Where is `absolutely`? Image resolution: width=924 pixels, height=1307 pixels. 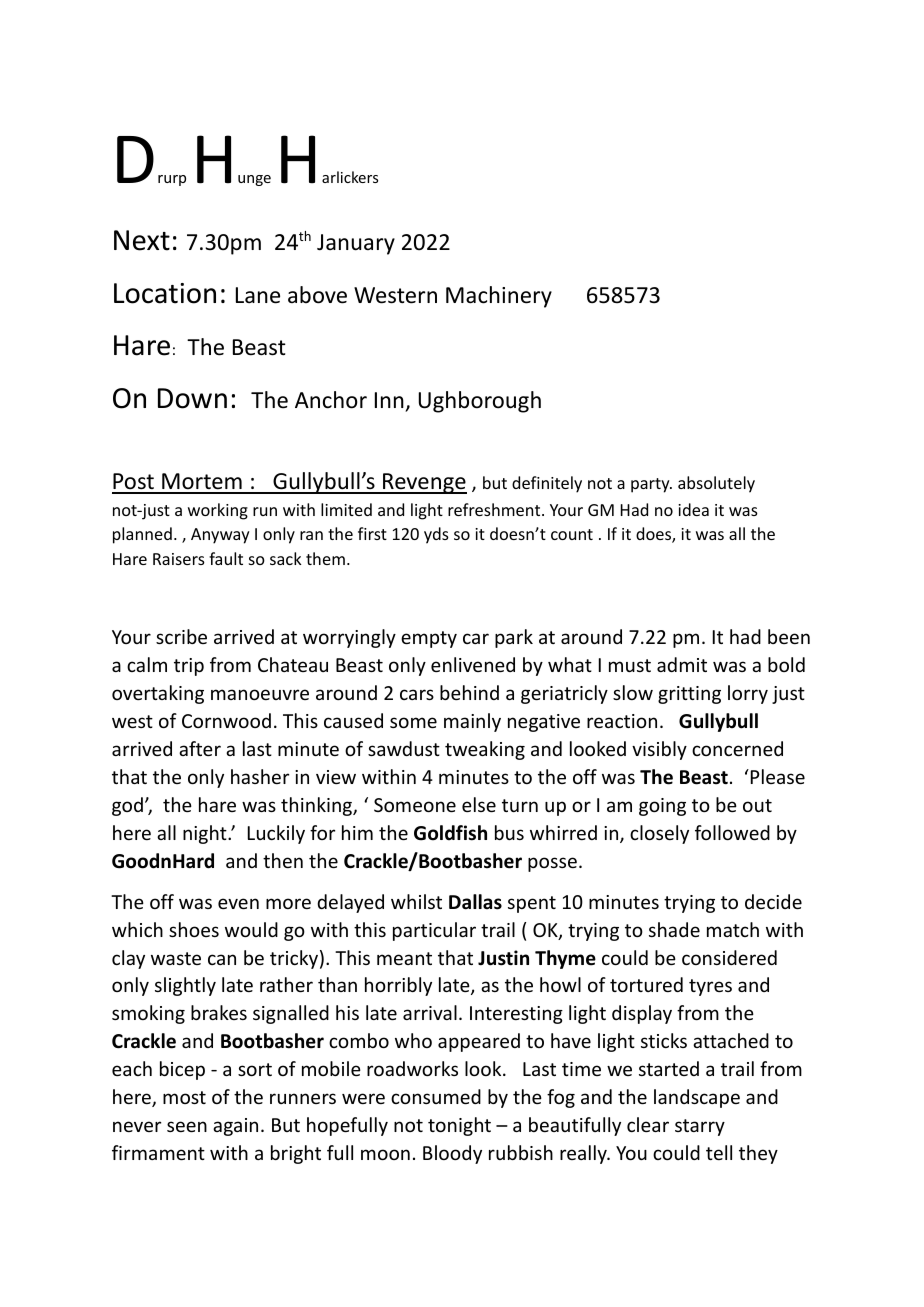
absolutely is located at coordinates (716, 484).
